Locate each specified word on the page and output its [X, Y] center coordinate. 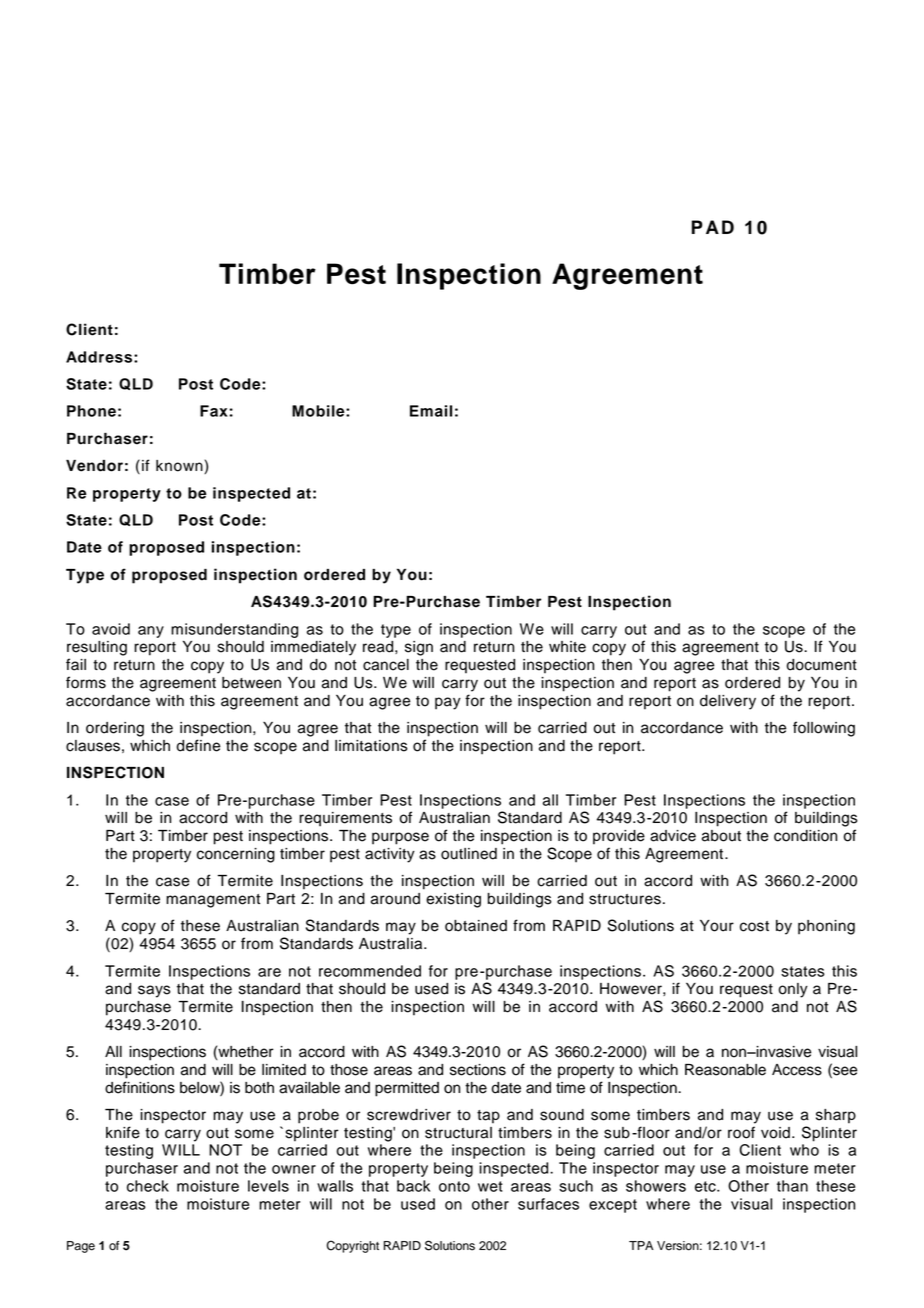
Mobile [319, 411]
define [198, 745]
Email [431, 411]
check [148, 1186]
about [721, 836]
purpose [400, 838]
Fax [214, 411]
